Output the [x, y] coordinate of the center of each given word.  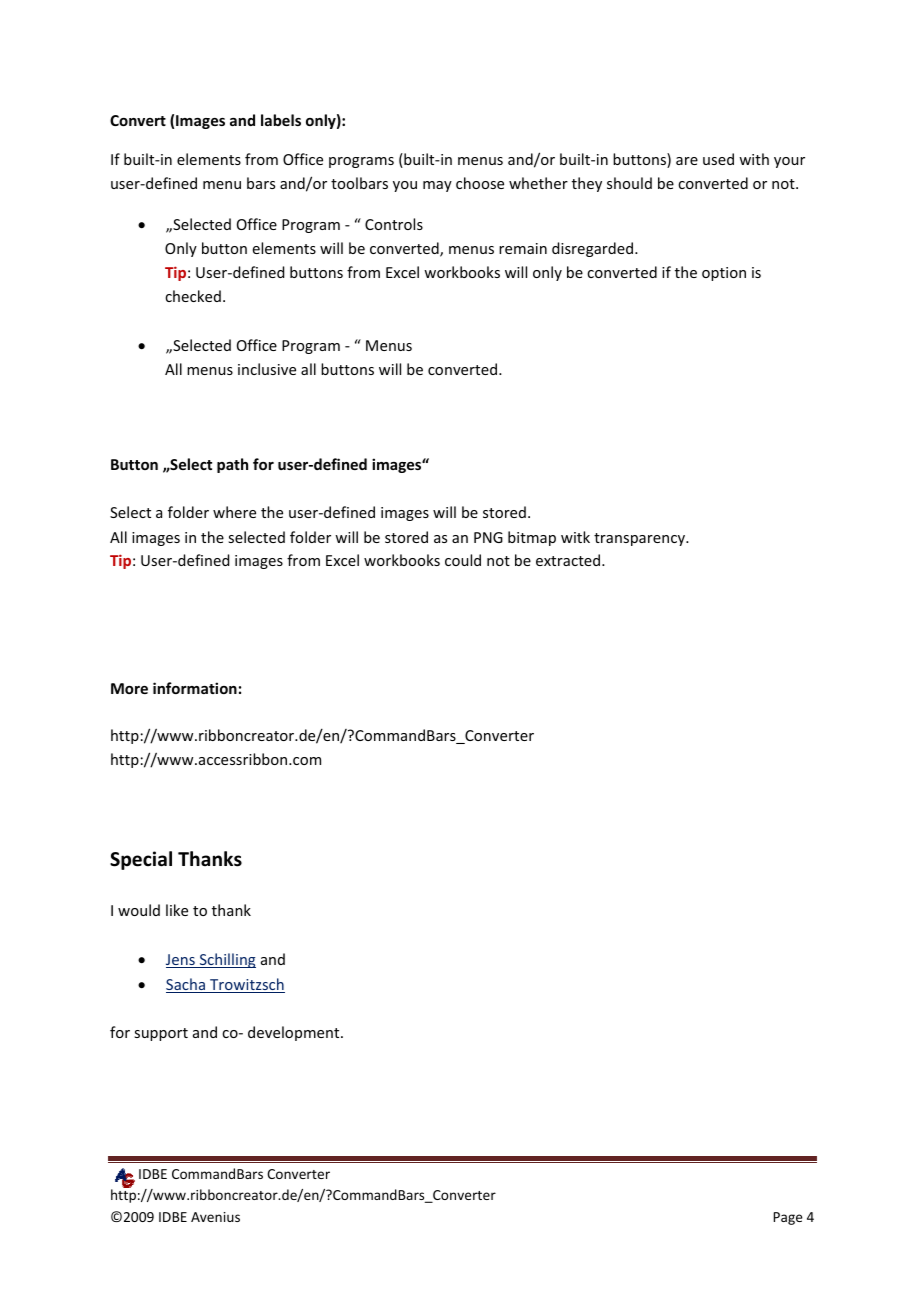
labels [281, 120]
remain [523, 248]
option [724, 274]
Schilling [226, 960]
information [195, 688]
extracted [569, 560]
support [161, 1034]
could [463, 560]
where [234, 512]
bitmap [532, 538]
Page [788, 1218]
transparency [640, 539]
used [718, 159]
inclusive [267, 369]
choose [480, 183]
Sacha [186, 985]
